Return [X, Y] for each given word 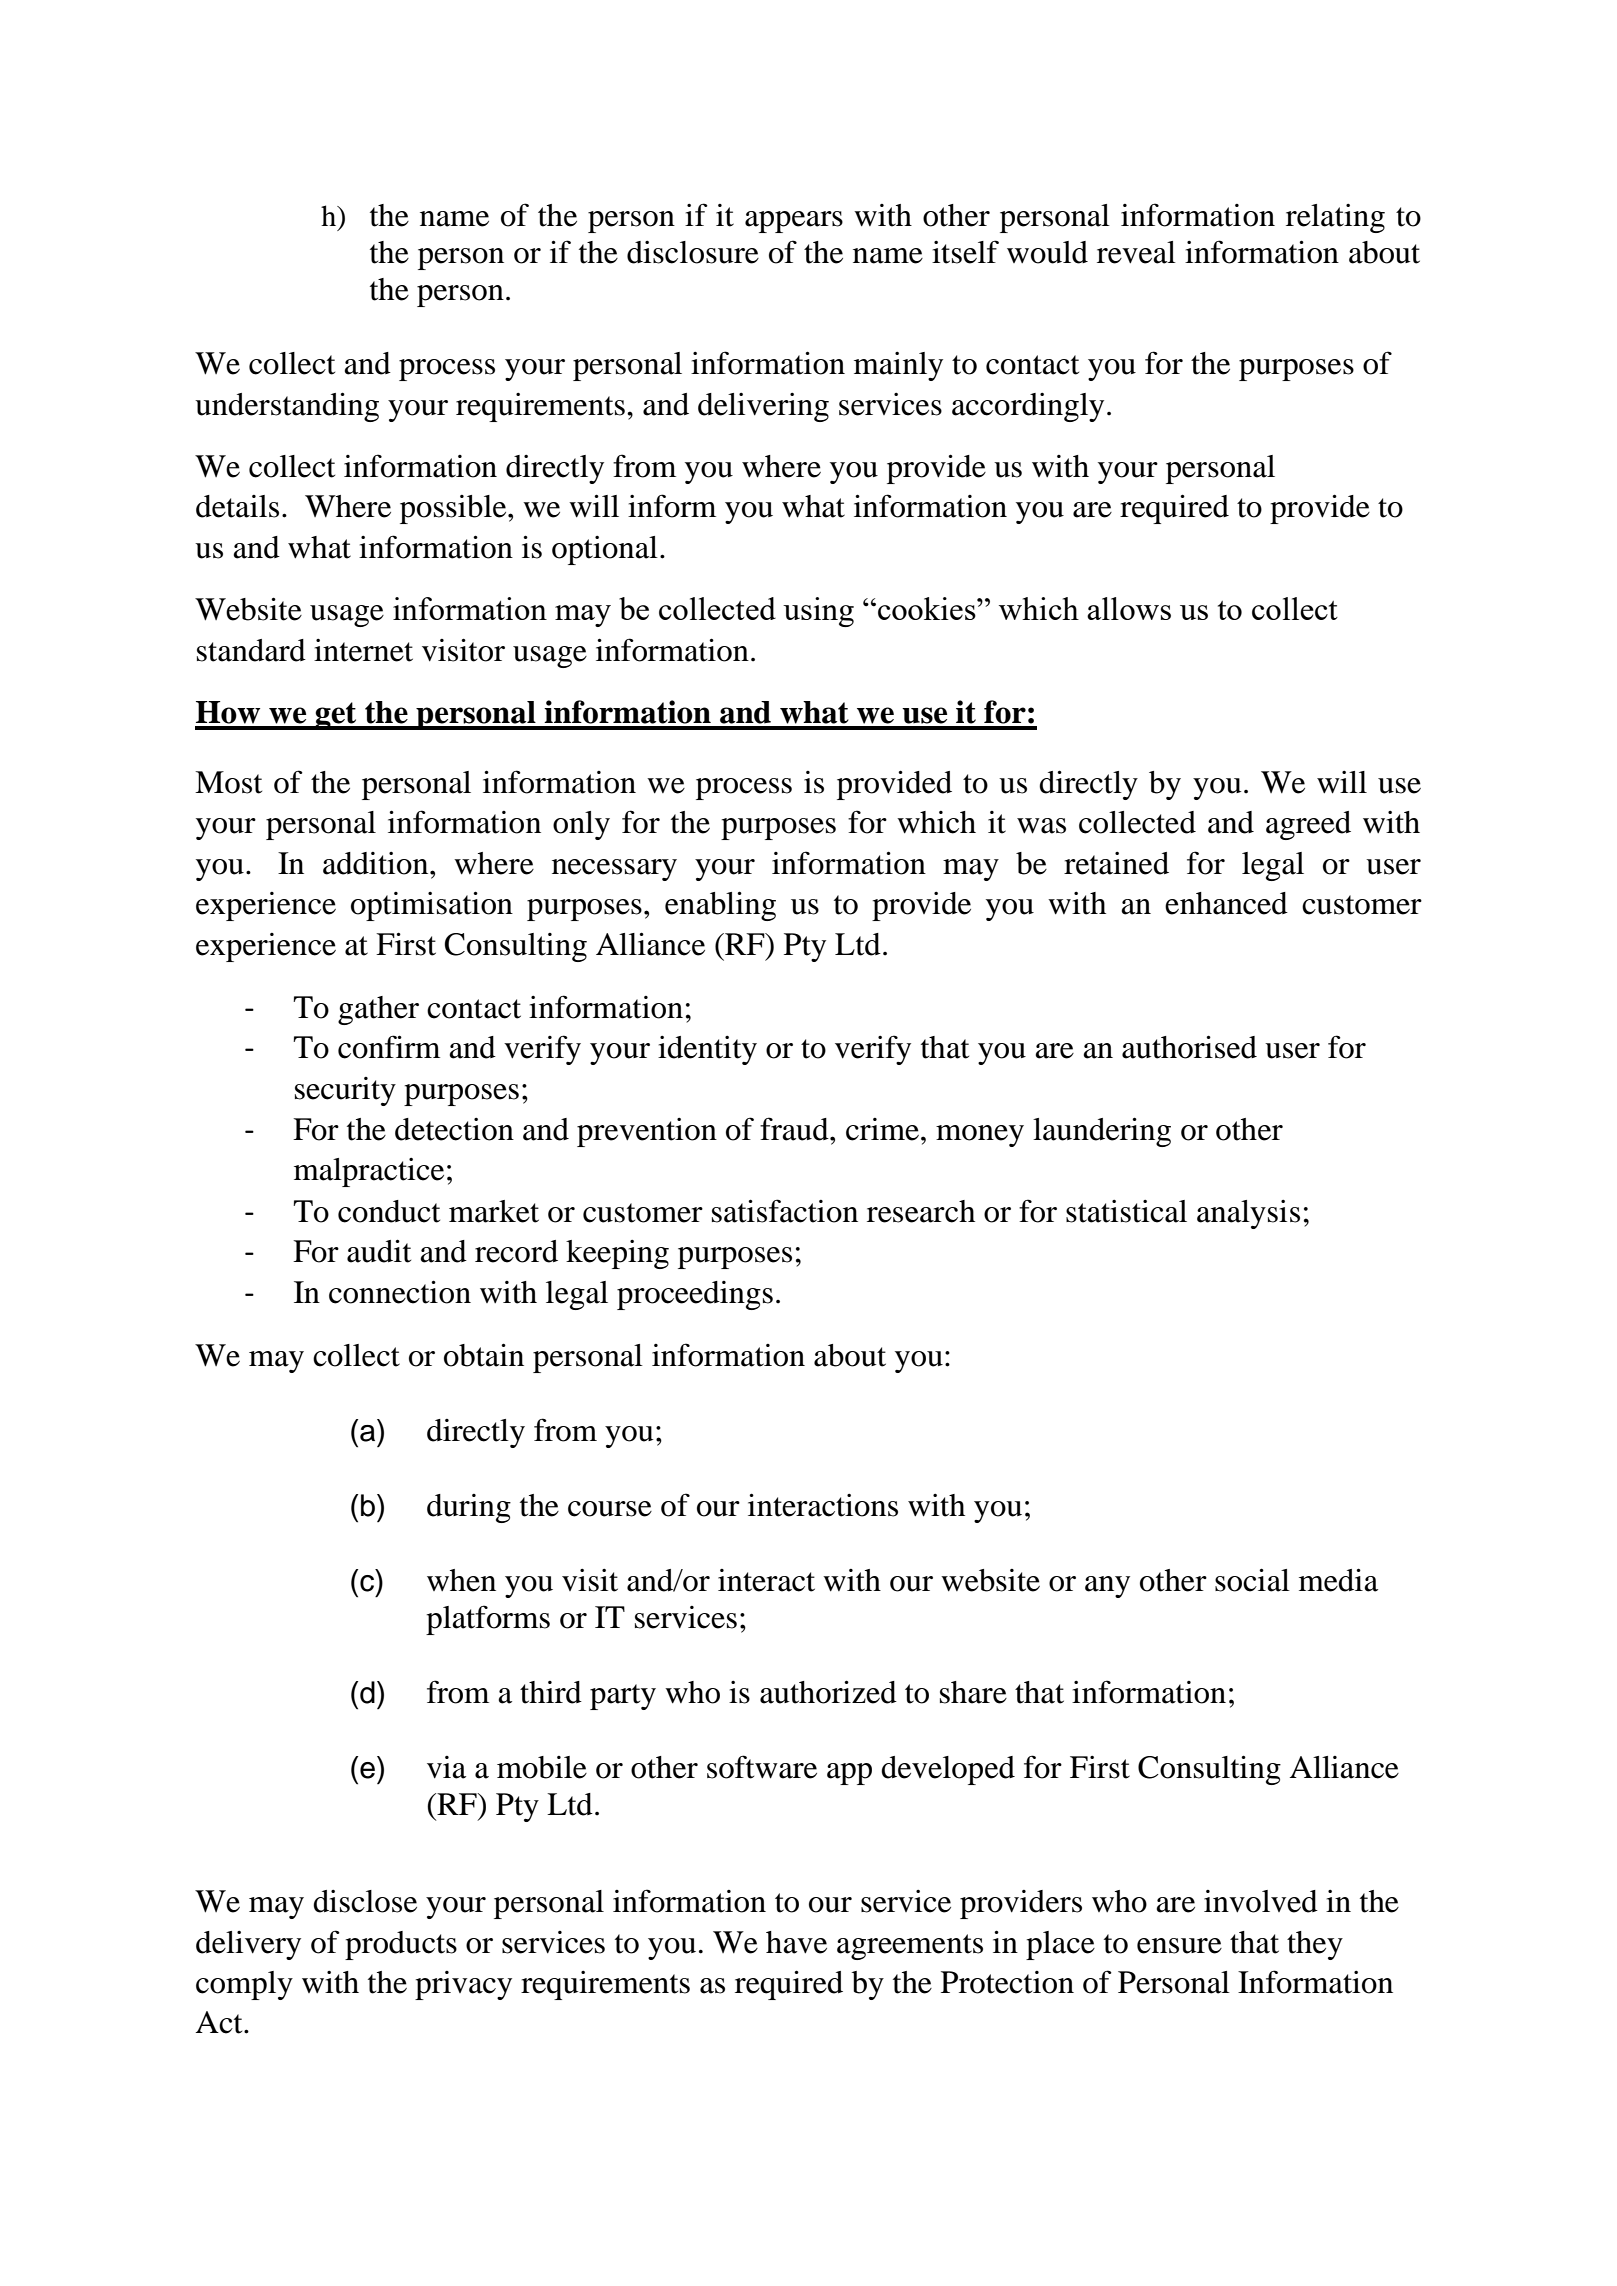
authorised [1189, 1047]
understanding [287, 407]
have [796, 1942]
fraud [795, 1129]
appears [794, 222]
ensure [1179, 1946]
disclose [365, 1901]
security [345, 1091]
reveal [1136, 252]
